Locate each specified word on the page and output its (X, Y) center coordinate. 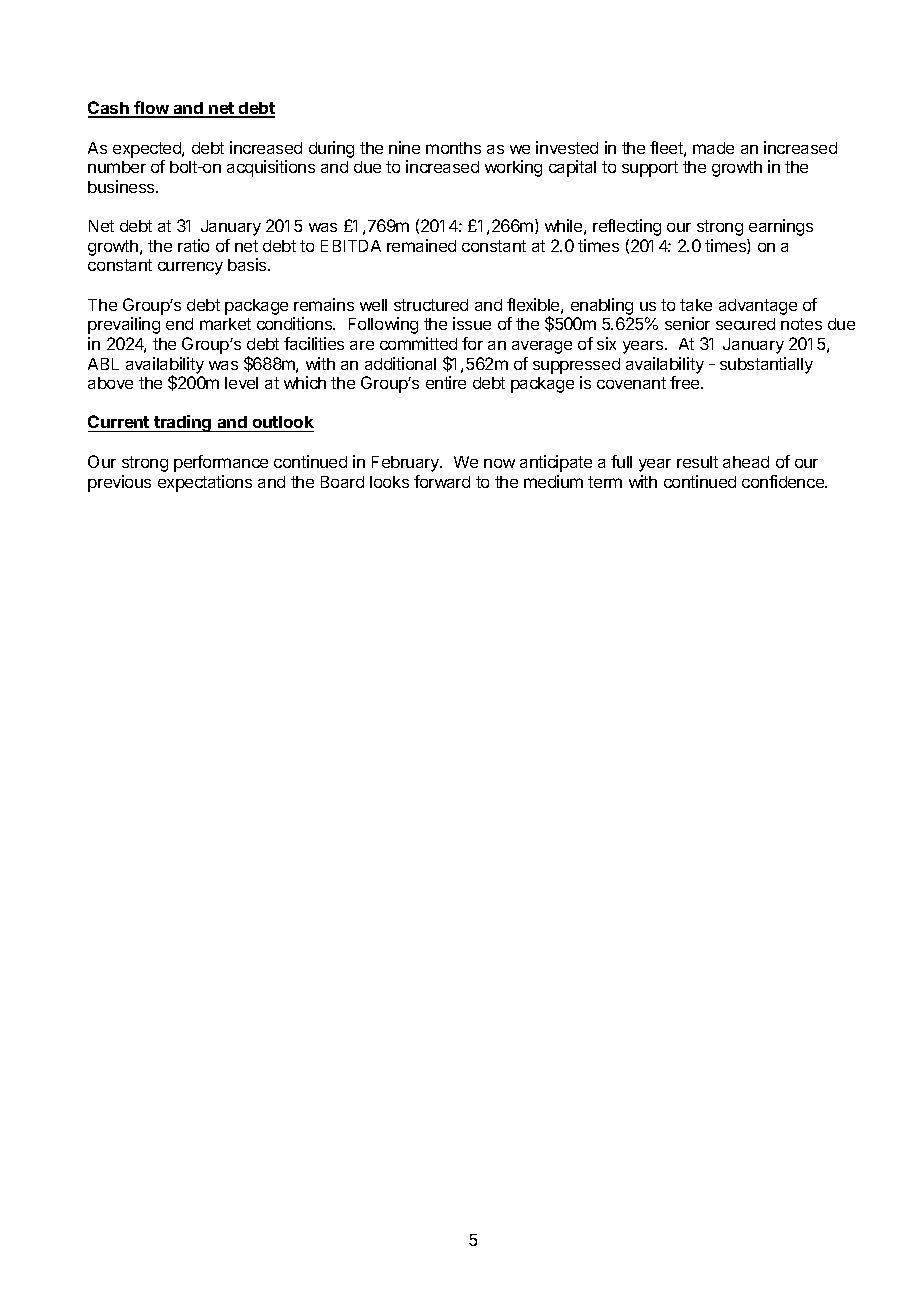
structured (431, 305)
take (696, 305)
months (453, 148)
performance (221, 463)
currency (190, 268)
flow (151, 109)
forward (442, 481)
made (713, 148)
